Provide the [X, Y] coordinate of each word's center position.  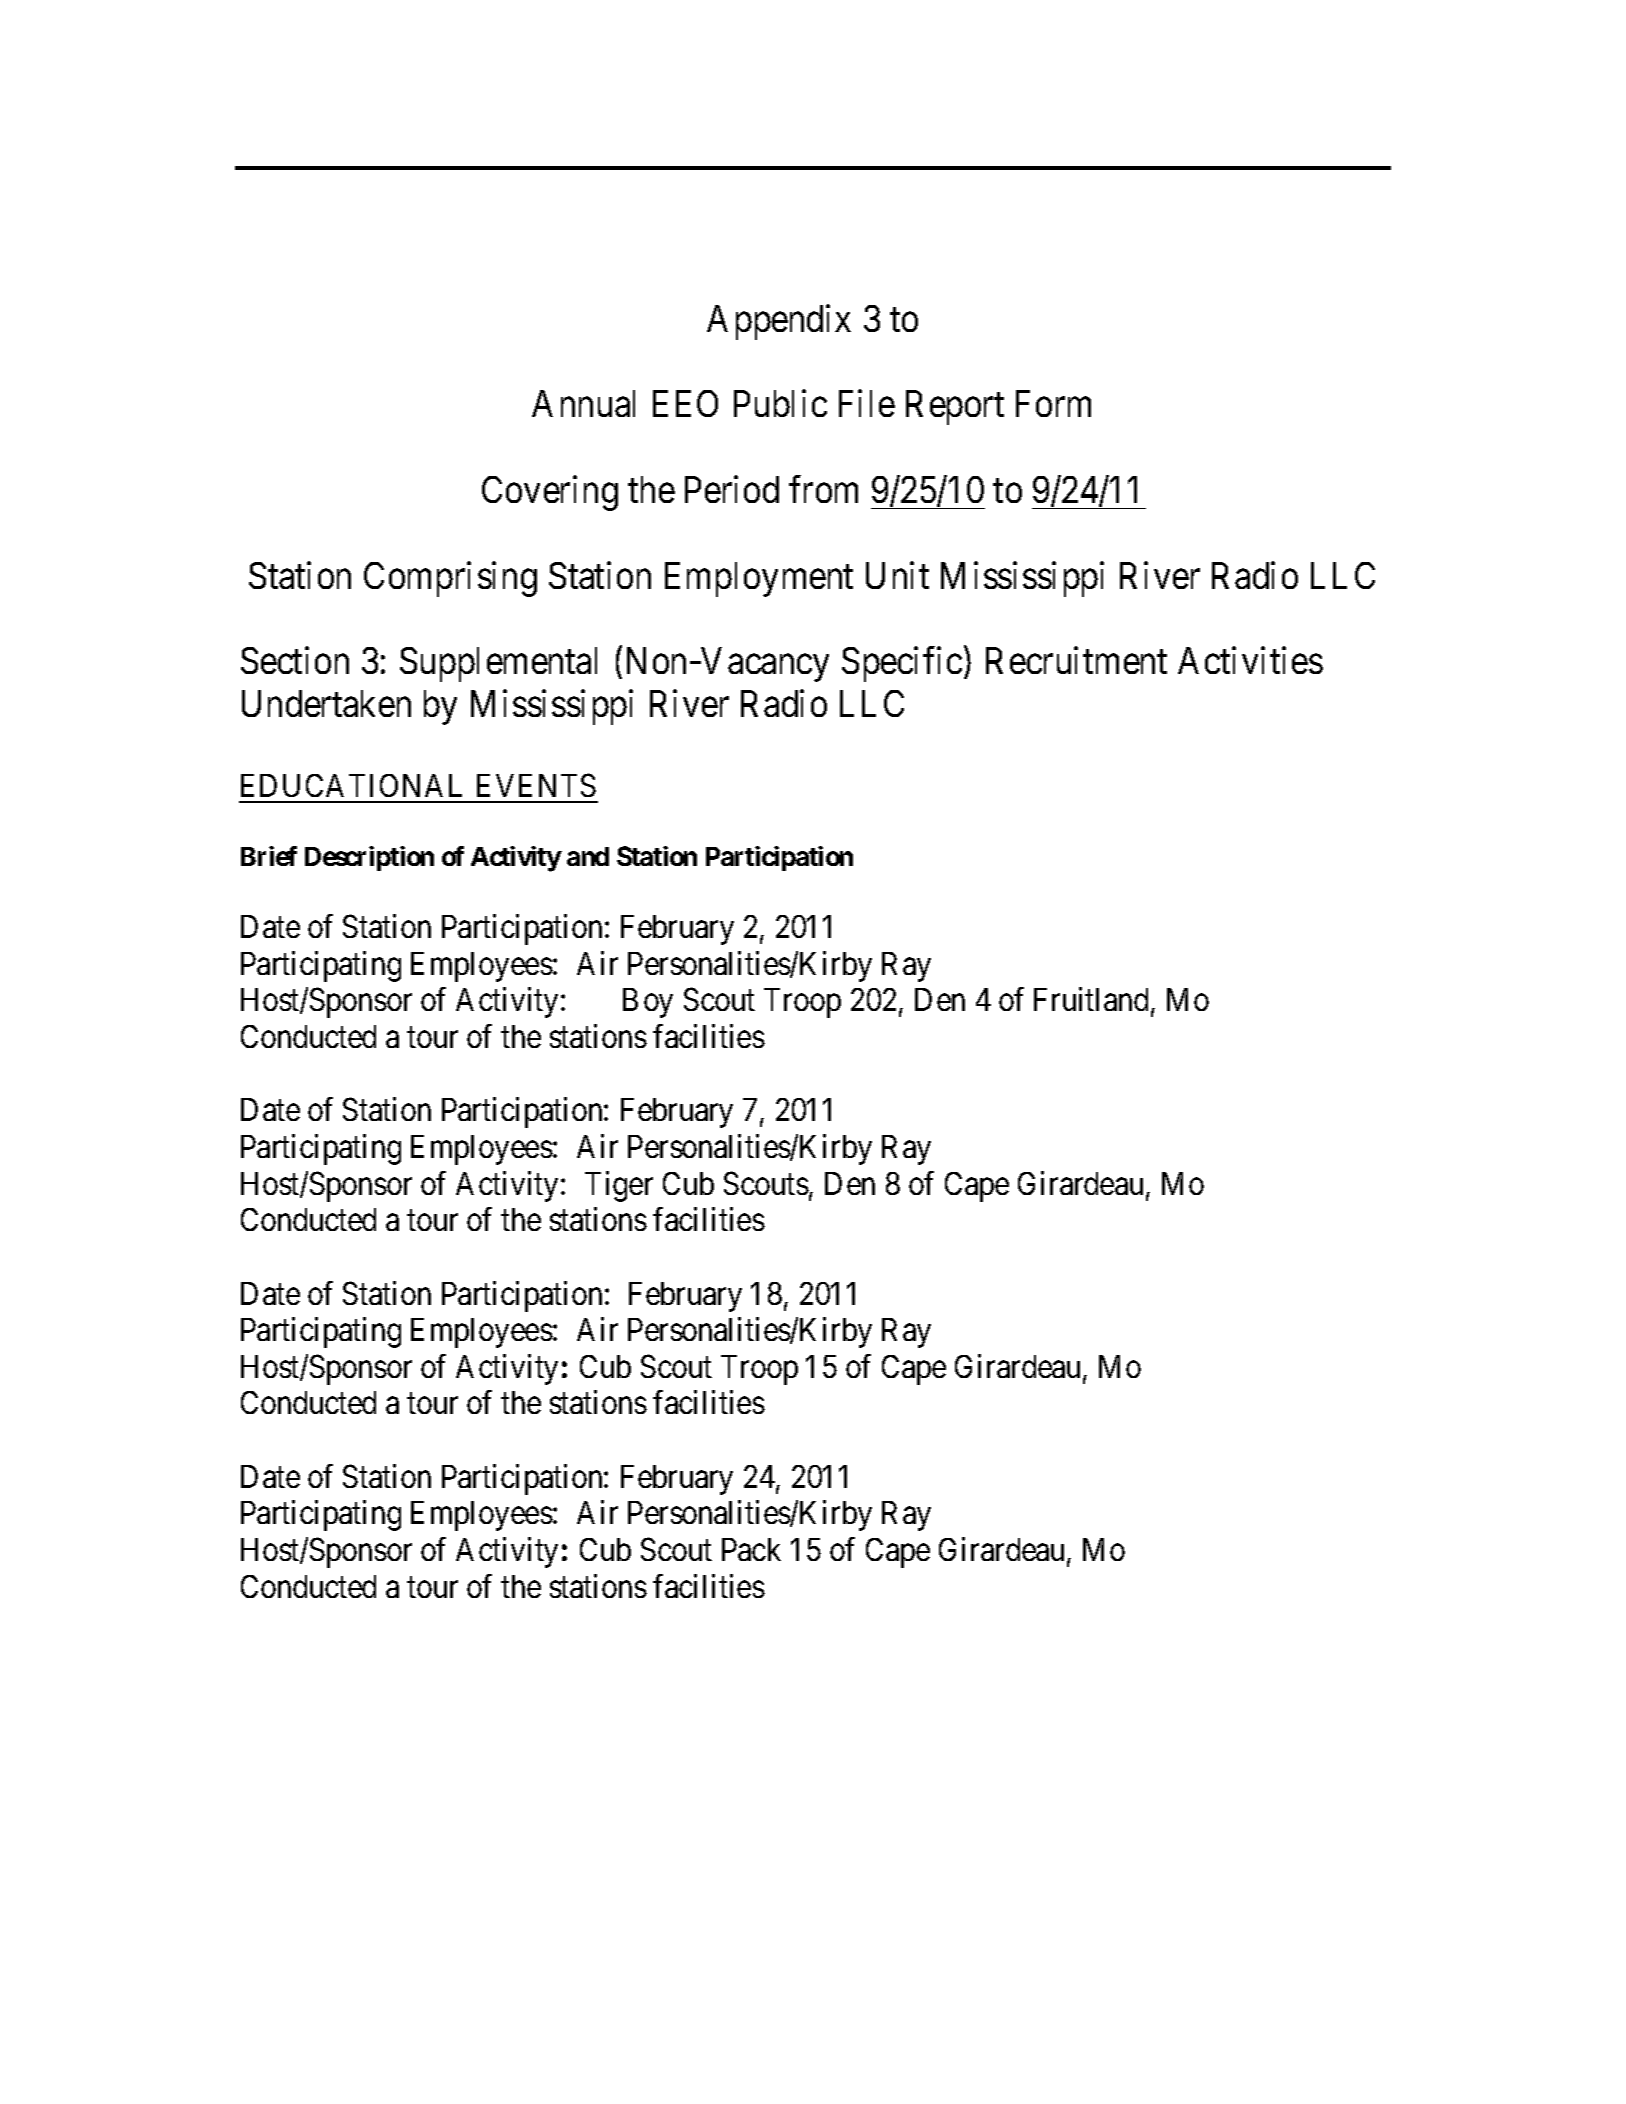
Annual [583, 403]
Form [1053, 404]
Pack [751, 1549]
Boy [648, 1003]
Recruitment [1076, 660]
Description [369, 858]
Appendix [779, 322]
